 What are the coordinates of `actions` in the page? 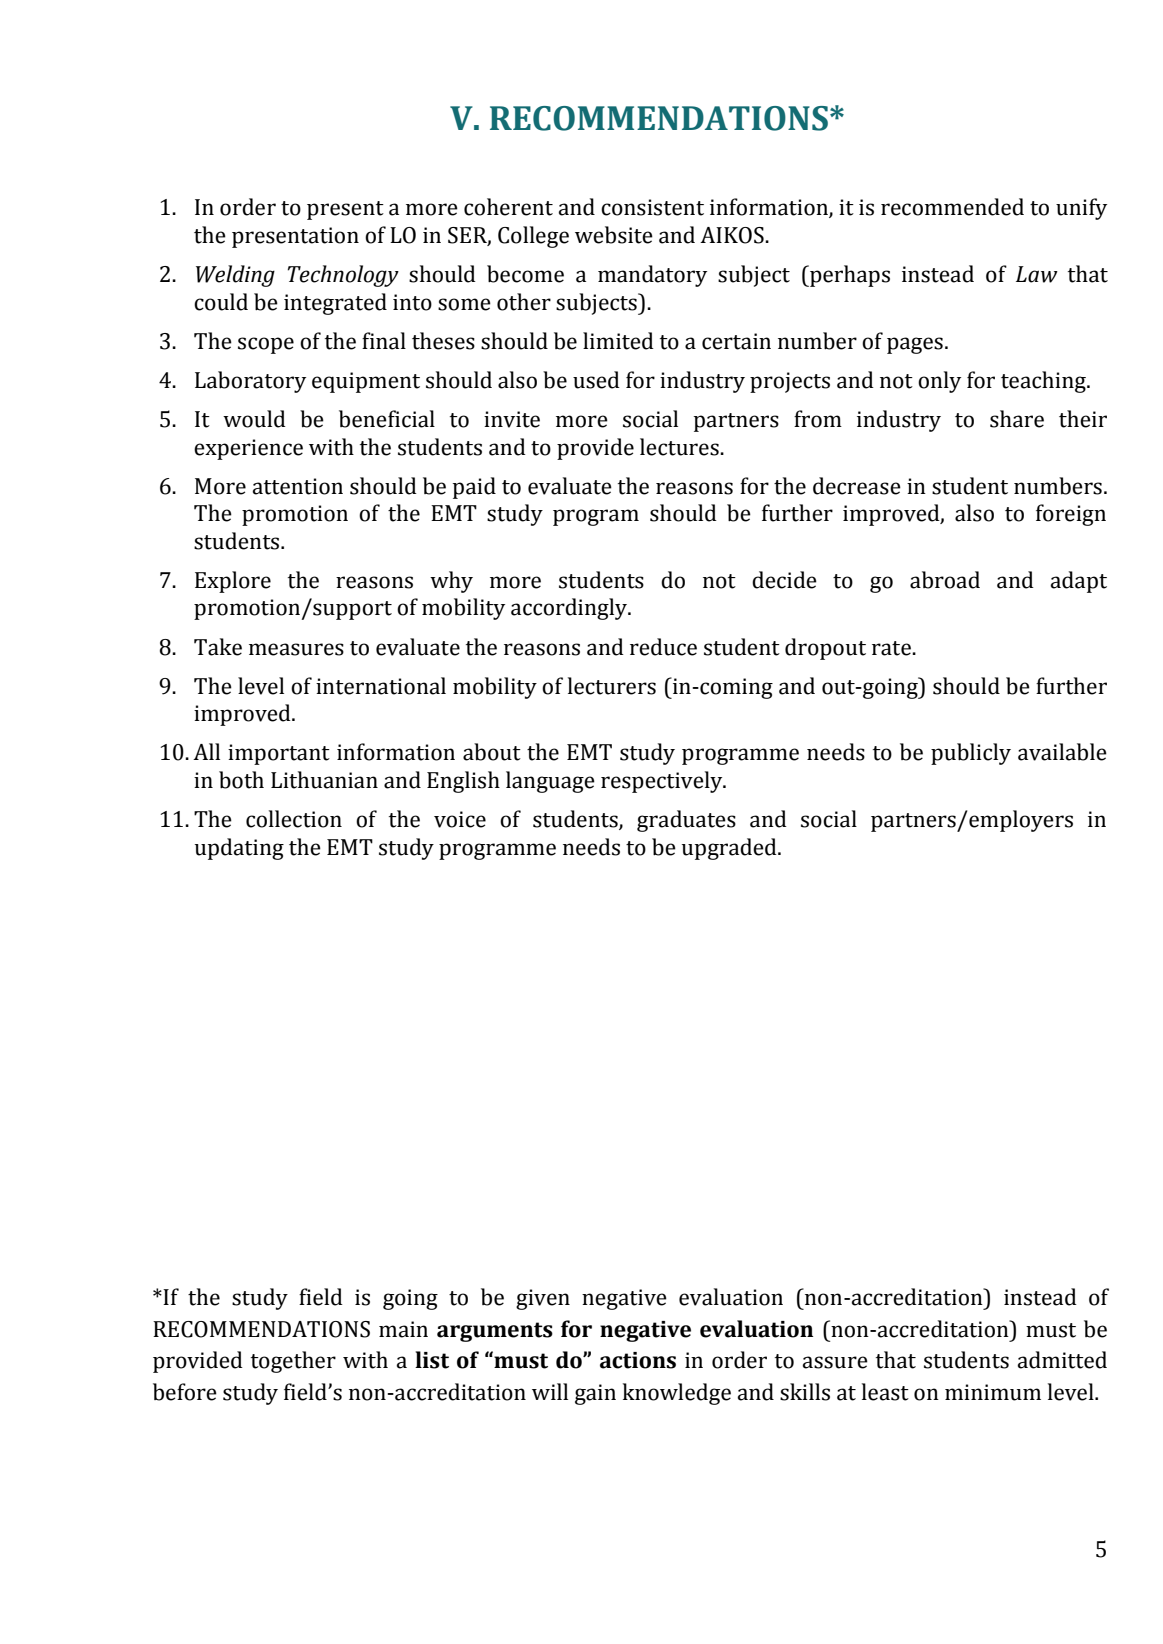 It's located at (638, 1360).
